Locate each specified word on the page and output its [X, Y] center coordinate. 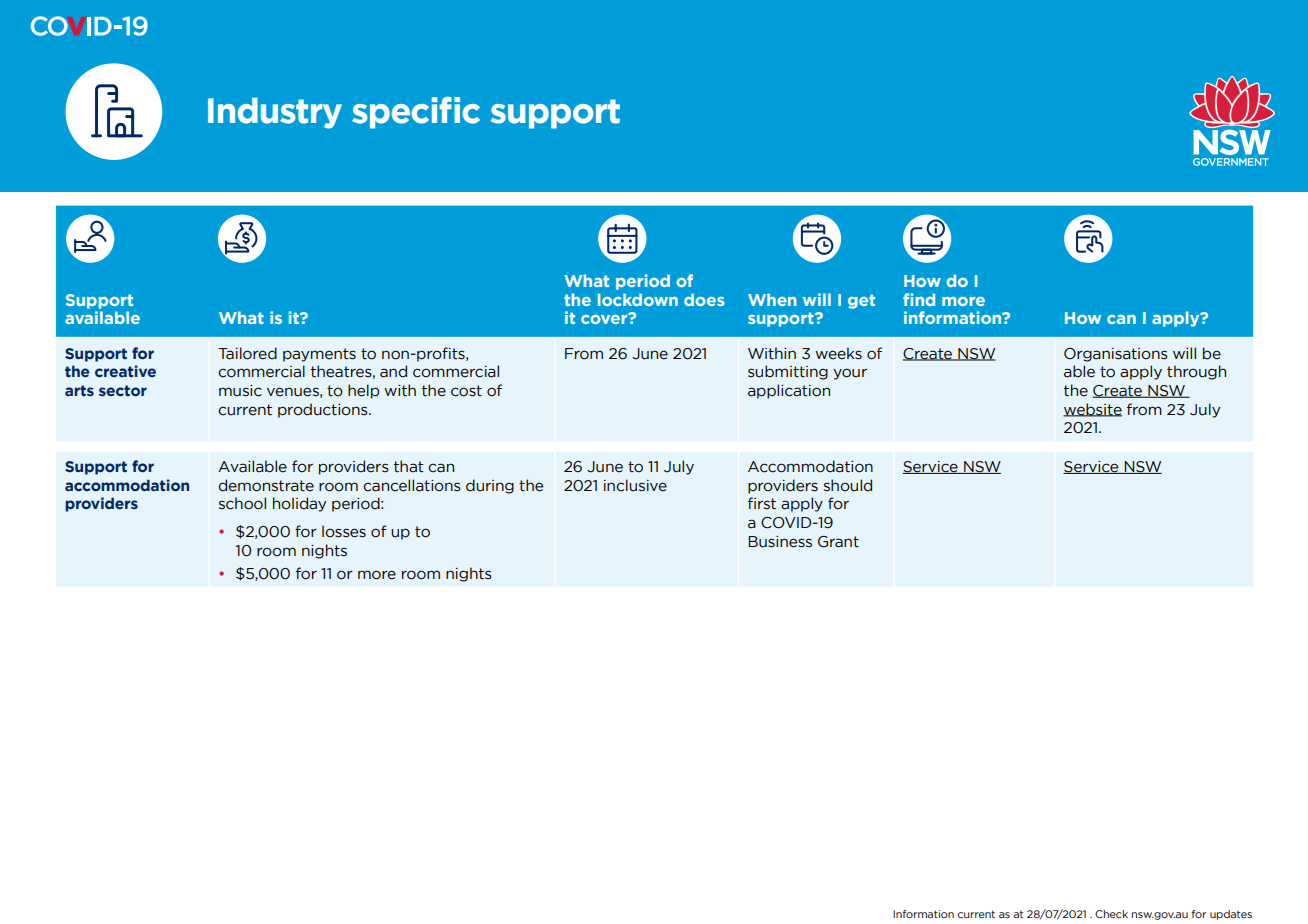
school [242, 503]
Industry [275, 113]
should [848, 485]
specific [416, 113]
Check [1111, 914]
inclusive [635, 485]
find [919, 299]
